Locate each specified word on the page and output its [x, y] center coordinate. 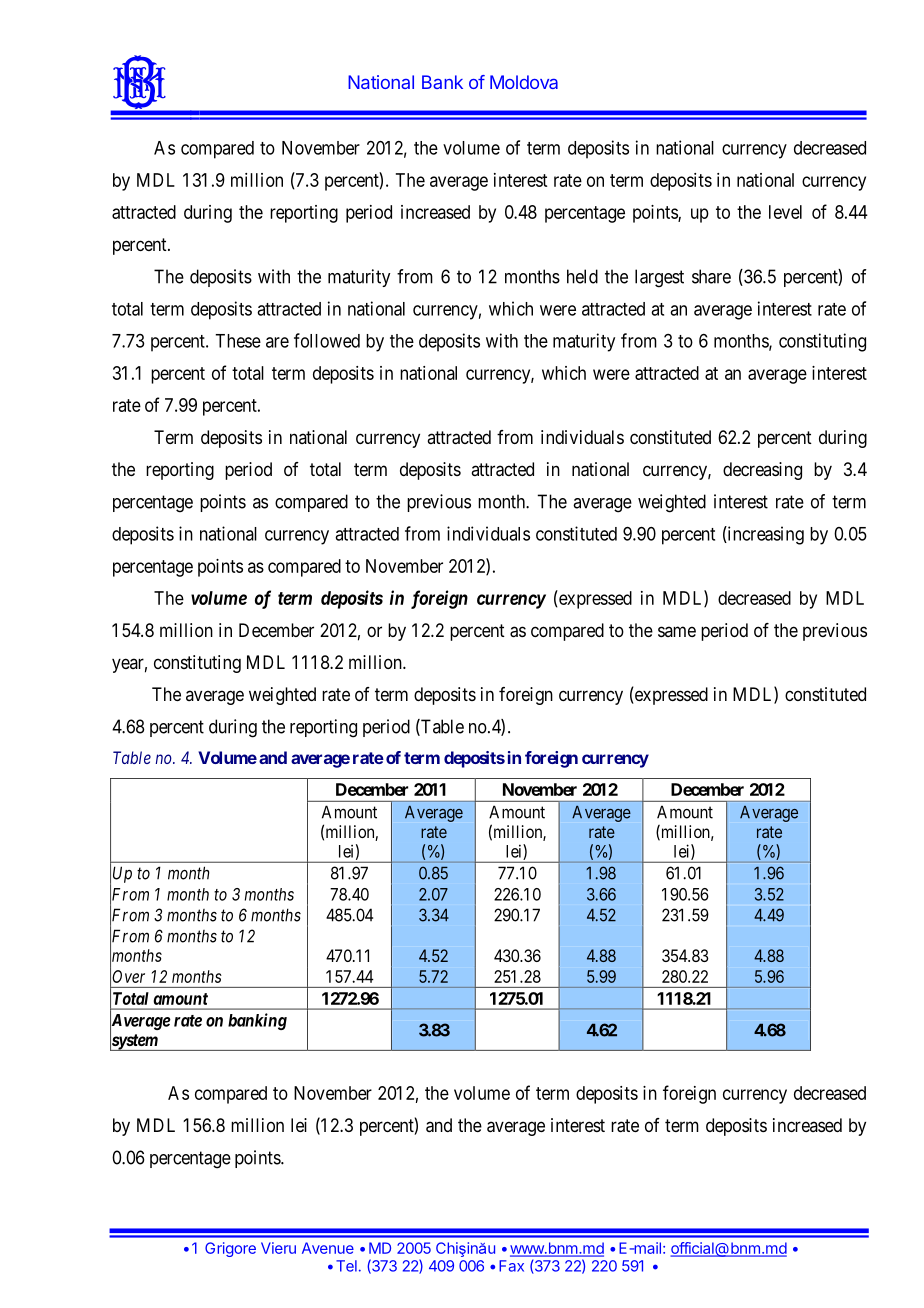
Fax [511, 1266]
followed [327, 340]
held [582, 276]
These [238, 341]
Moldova [524, 82]
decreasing [762, 471]
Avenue [328, 1248]
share [711, 276]
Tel [346, 1266]
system [135, 1042]
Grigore [230, 1249]
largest [659, 278]
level [785, 212]
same [677, 631]
